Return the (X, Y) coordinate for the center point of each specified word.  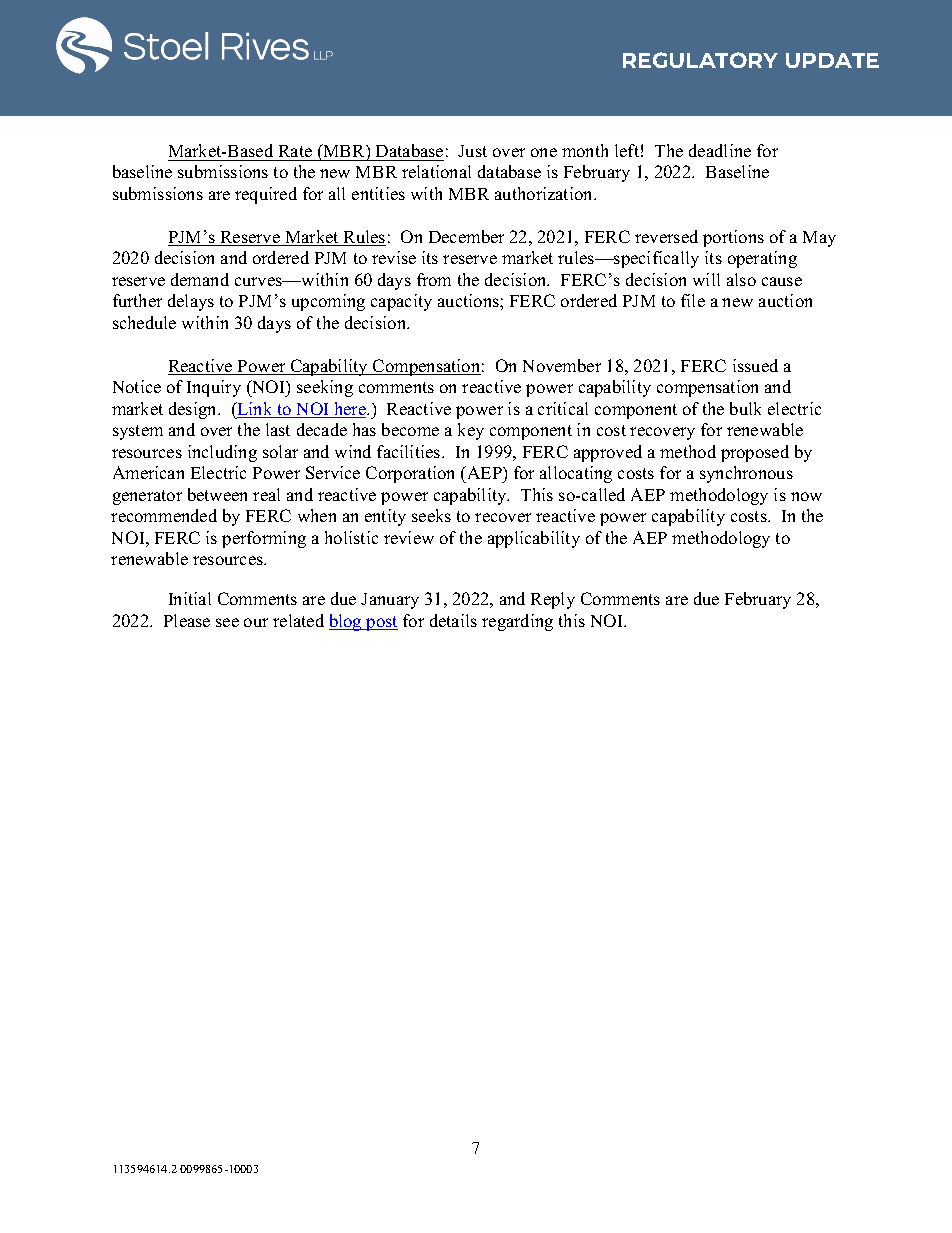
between (217, 494)
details (453, 620)
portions (733, 238)
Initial (190, 598)
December (466, 236)
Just (472, 151)
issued (755, 365)
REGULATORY (700, 60)
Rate (295, 151)
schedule (144, 322)
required (266, 195)
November (562, 365)
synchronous (746, 474)
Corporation (410, 474)
